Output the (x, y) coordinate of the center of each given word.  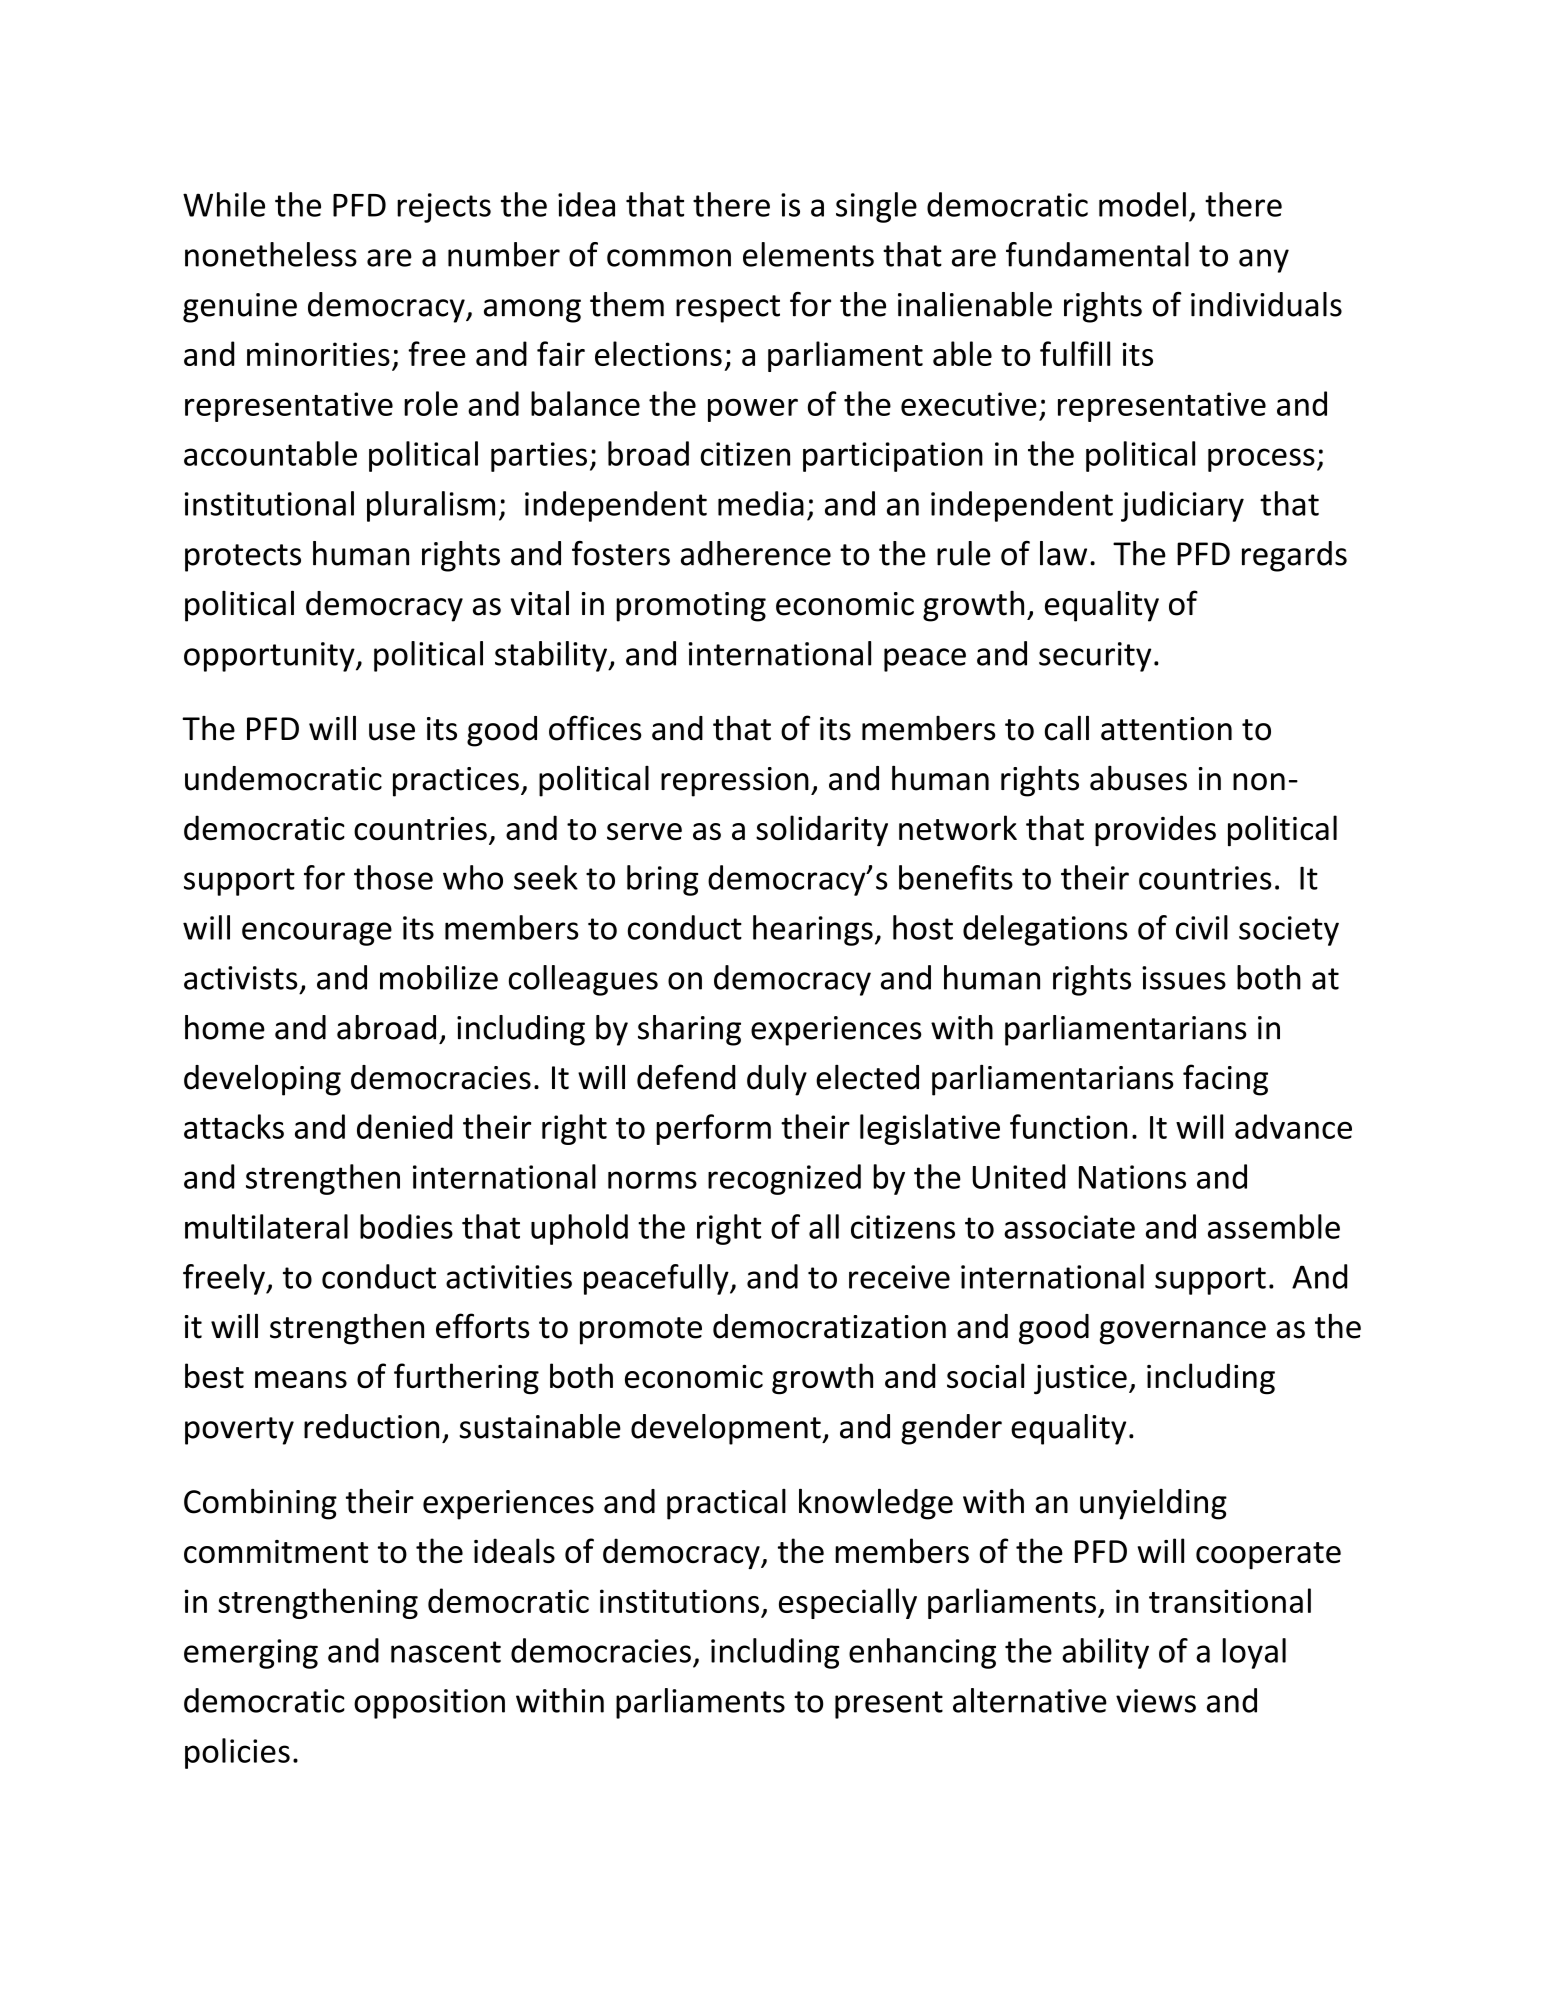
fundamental (1097, 254)
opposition (429, 1704)
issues (1184, 978)
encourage (317, 934)
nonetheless (271, 254)
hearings (813, 930)
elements (808, 254)
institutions (679, 1601)
